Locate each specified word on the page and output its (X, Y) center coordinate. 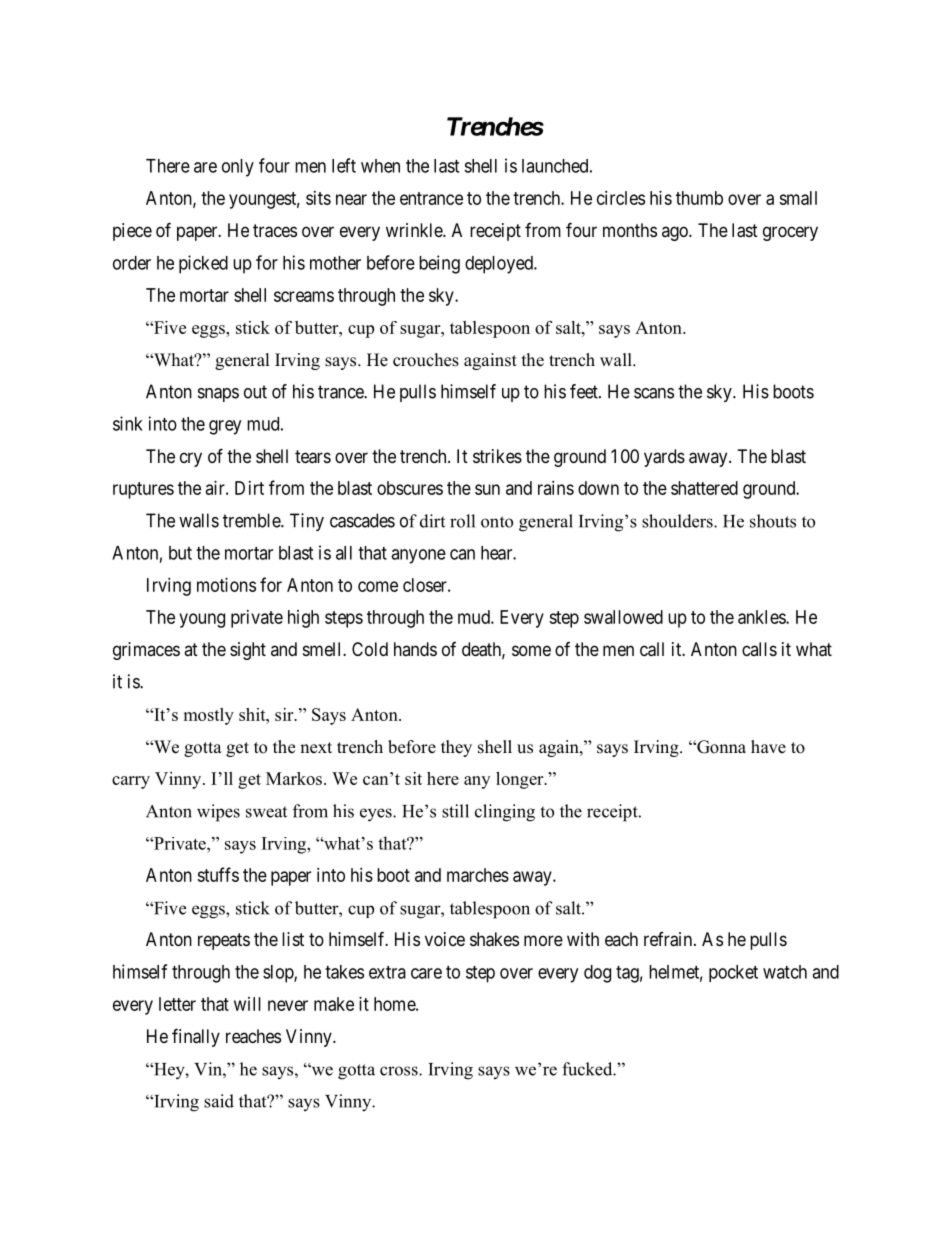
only (238, 168)
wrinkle (415, 230)
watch (785, 972)
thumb (699, 198)
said (219, 1101)
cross (400, 1071)
